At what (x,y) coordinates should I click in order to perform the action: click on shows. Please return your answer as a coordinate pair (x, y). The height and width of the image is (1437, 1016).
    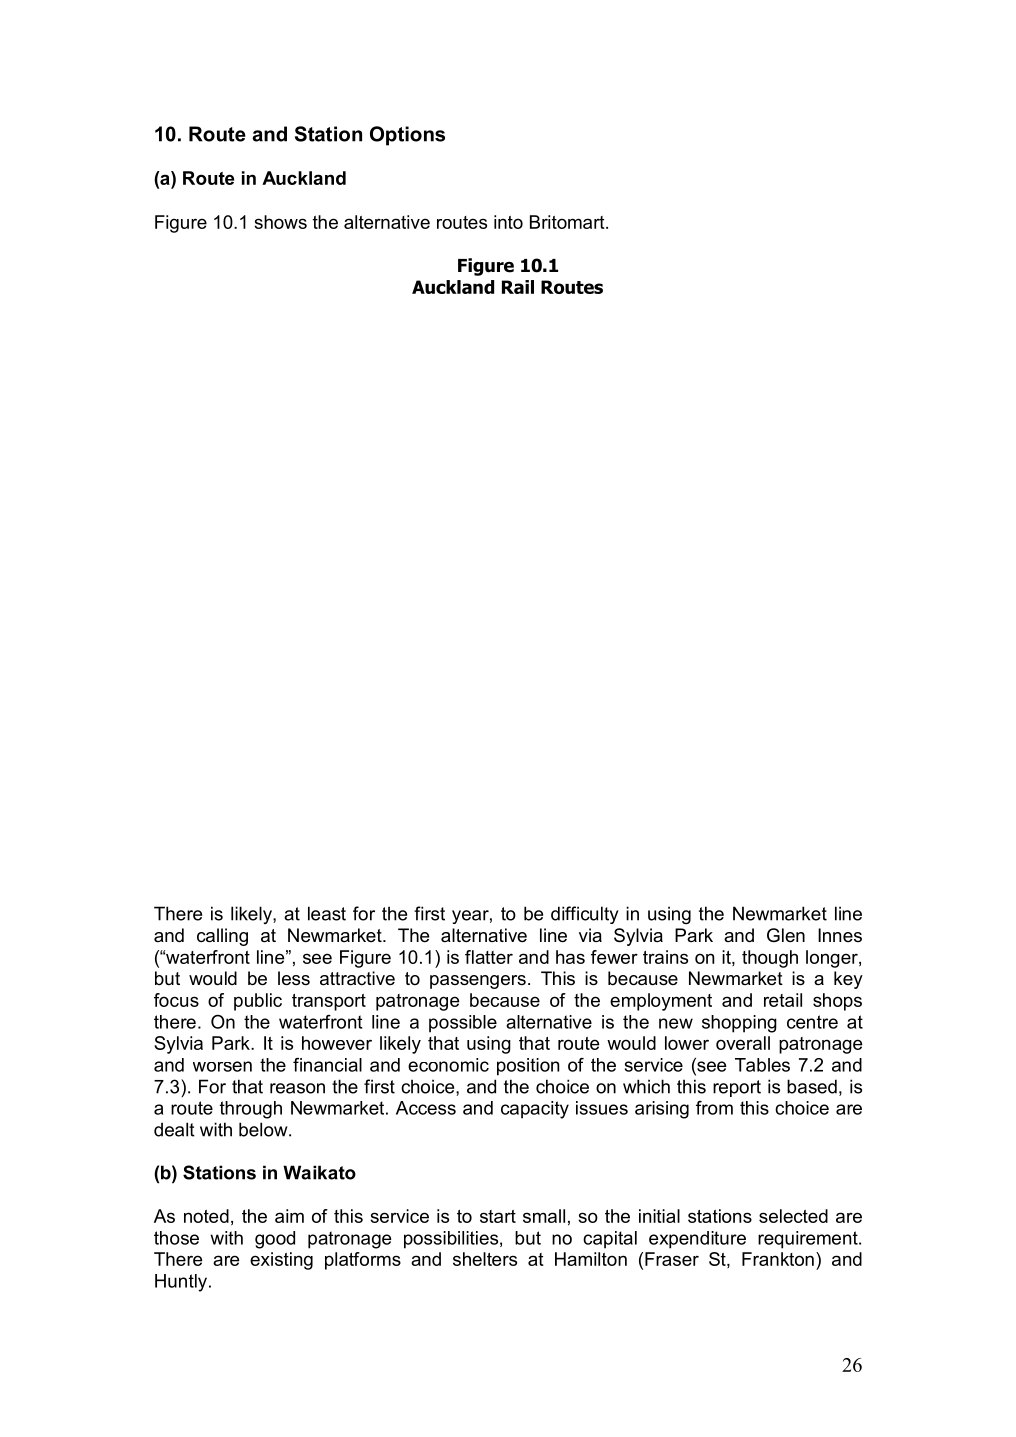
    Looking at the image, I should click on (280, 222).
